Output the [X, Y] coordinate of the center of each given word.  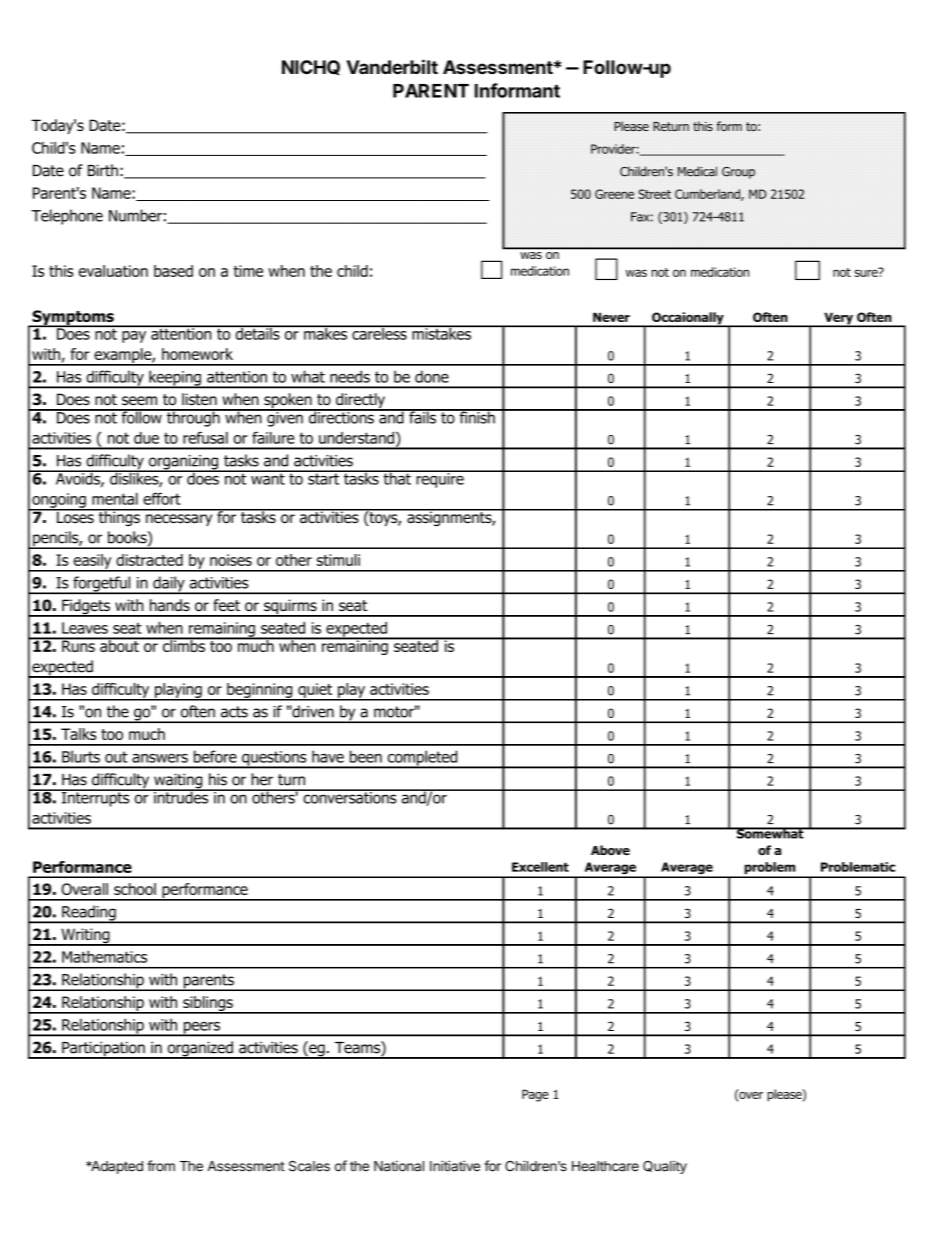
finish [477, 416]
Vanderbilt [392, 66]
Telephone [67, 217]
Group [738, 173]
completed [422, 759]
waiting [178, 782]
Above [610, 850]
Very [838, 319]
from [161, 1166]
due [146, 438]
